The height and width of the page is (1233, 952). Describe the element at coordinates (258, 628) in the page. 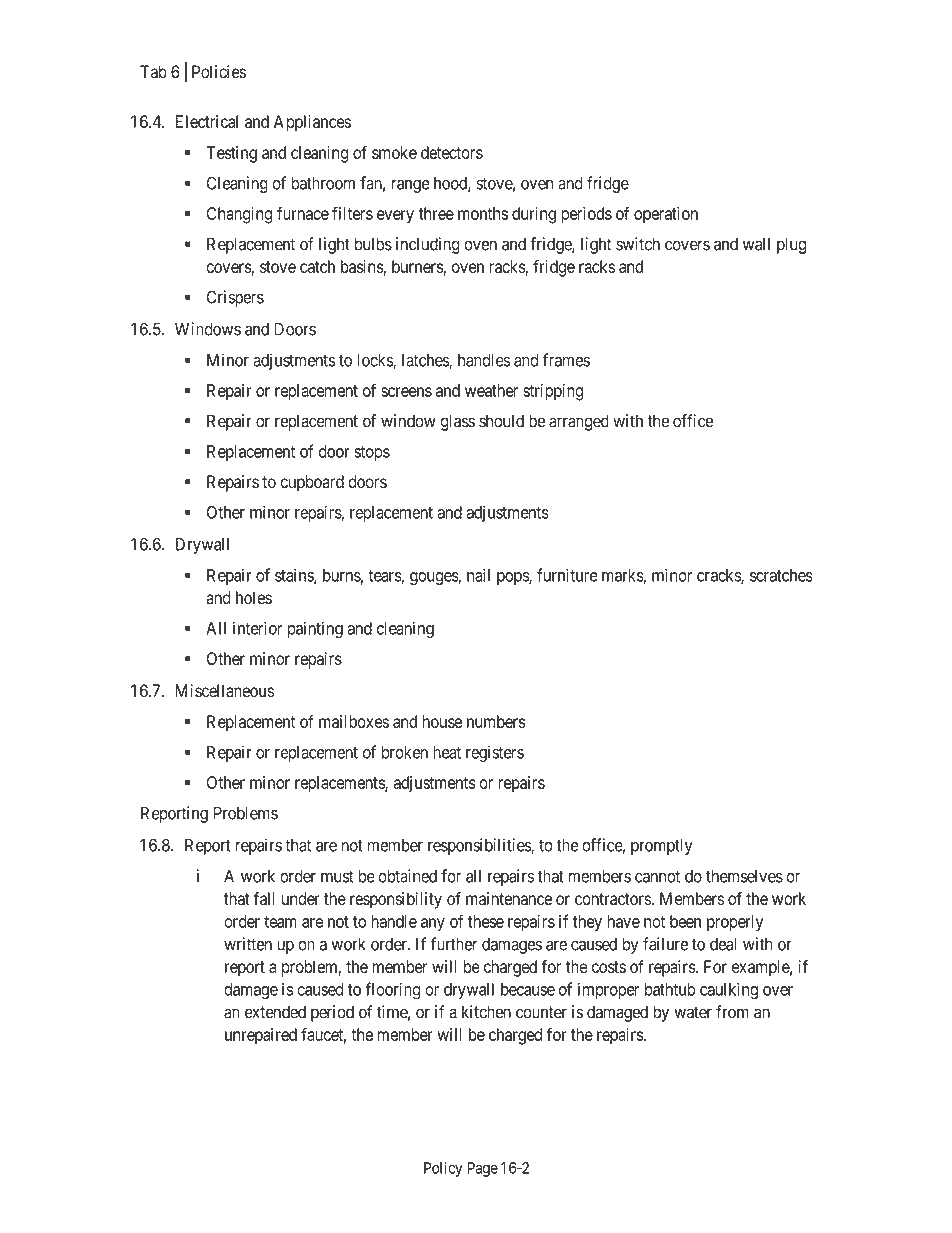

I see `interior` at that location.
